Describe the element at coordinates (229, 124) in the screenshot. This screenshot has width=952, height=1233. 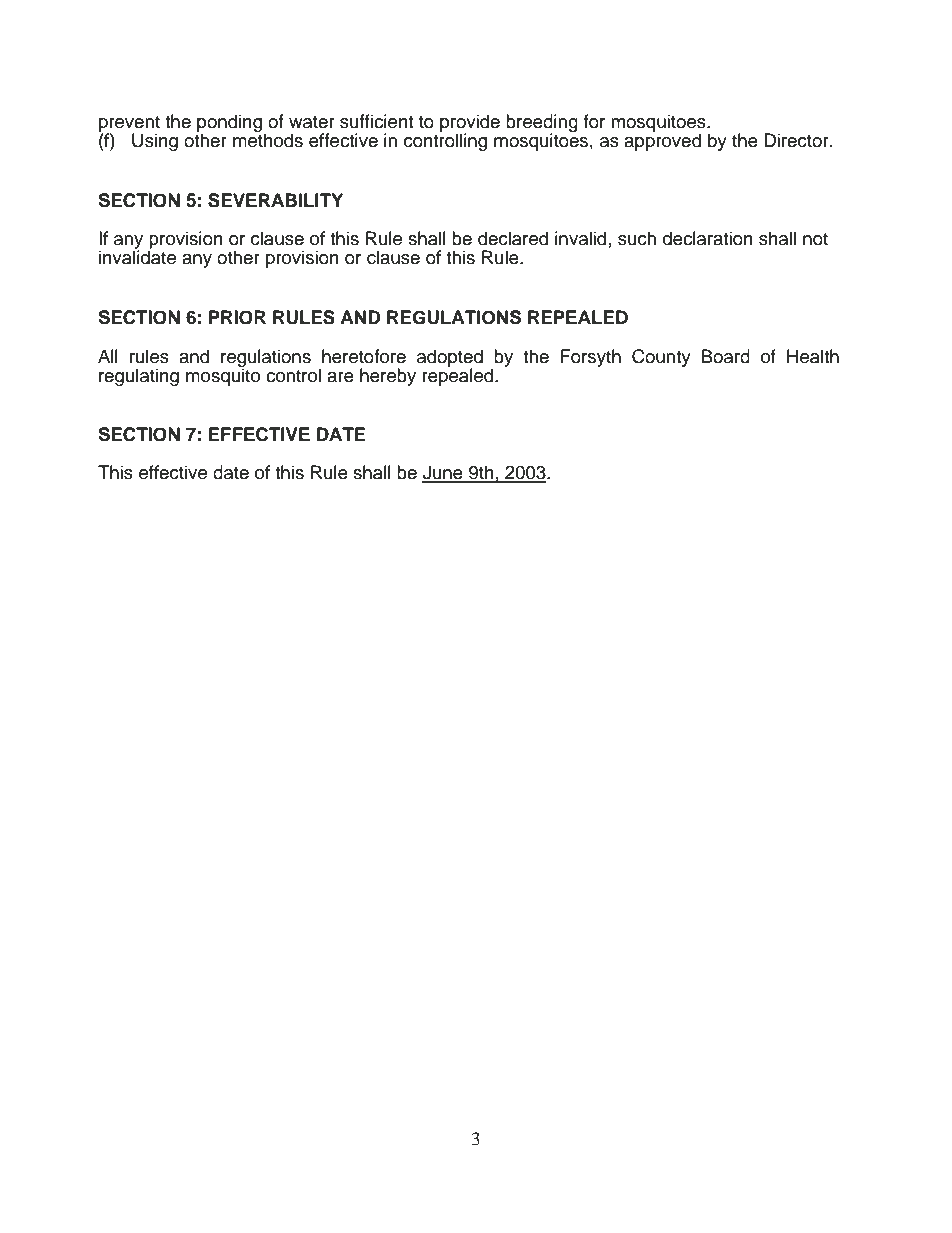
I see `ponding` at that location.
